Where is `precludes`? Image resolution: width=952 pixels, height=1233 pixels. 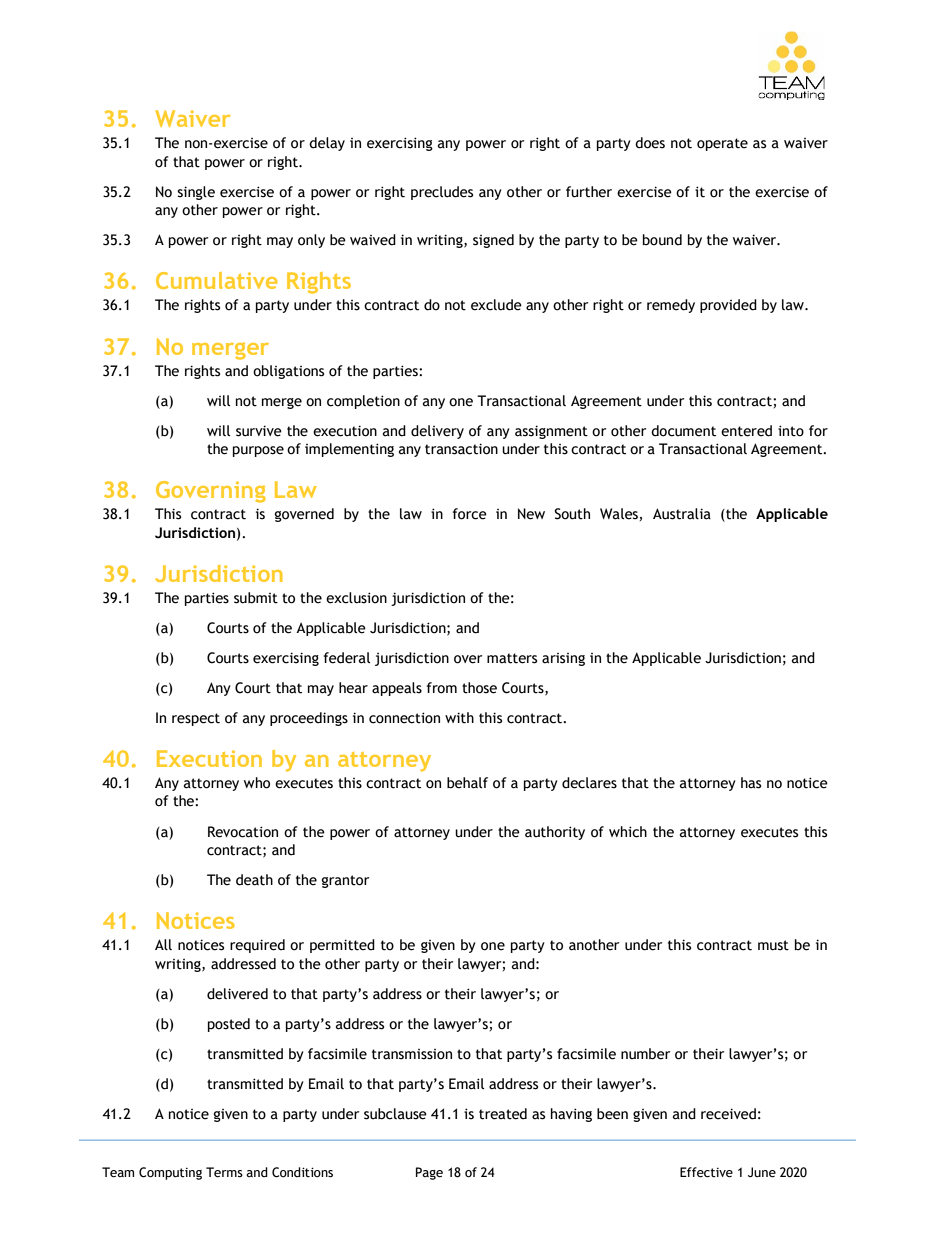 precludes is located at coordinates (442, 193).
